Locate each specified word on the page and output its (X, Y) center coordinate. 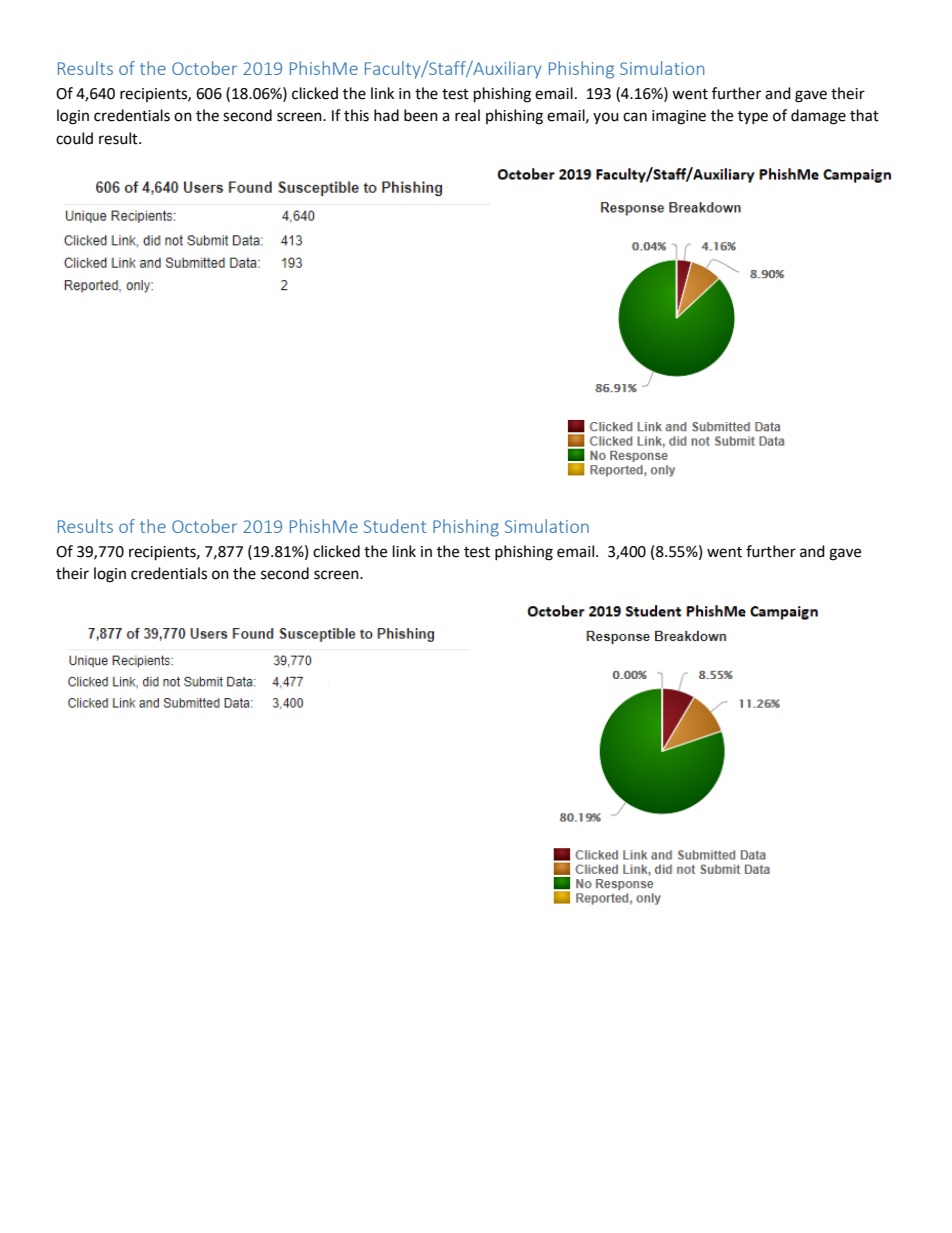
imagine (679, 117)
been (421, 115)
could (74, 138)
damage (818, 117)
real (467, 115)
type (753, 117)
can (635, 117)
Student (395, 526)
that (864, 115)
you (606, 118)
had (386, 115)
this (356, 115)
